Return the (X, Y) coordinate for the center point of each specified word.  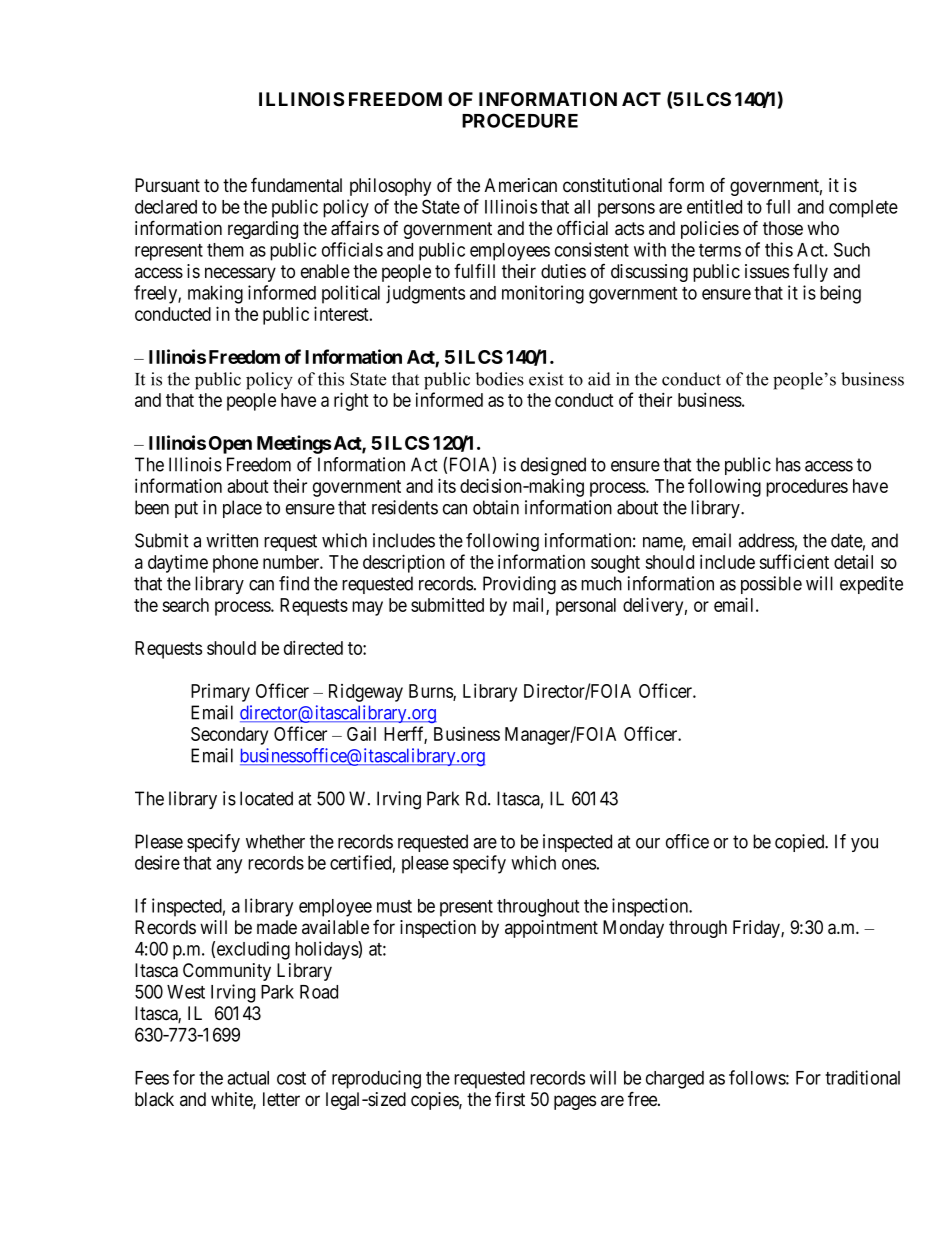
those (783, 228)
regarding (263, 230)
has (788, 464)
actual (248, 1078)
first (510, 1098)
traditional (862, 1077)
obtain (496, 507)
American (521, 185)
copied (801, 843)
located (266, 798)
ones (579, 864)
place (242, 509)
